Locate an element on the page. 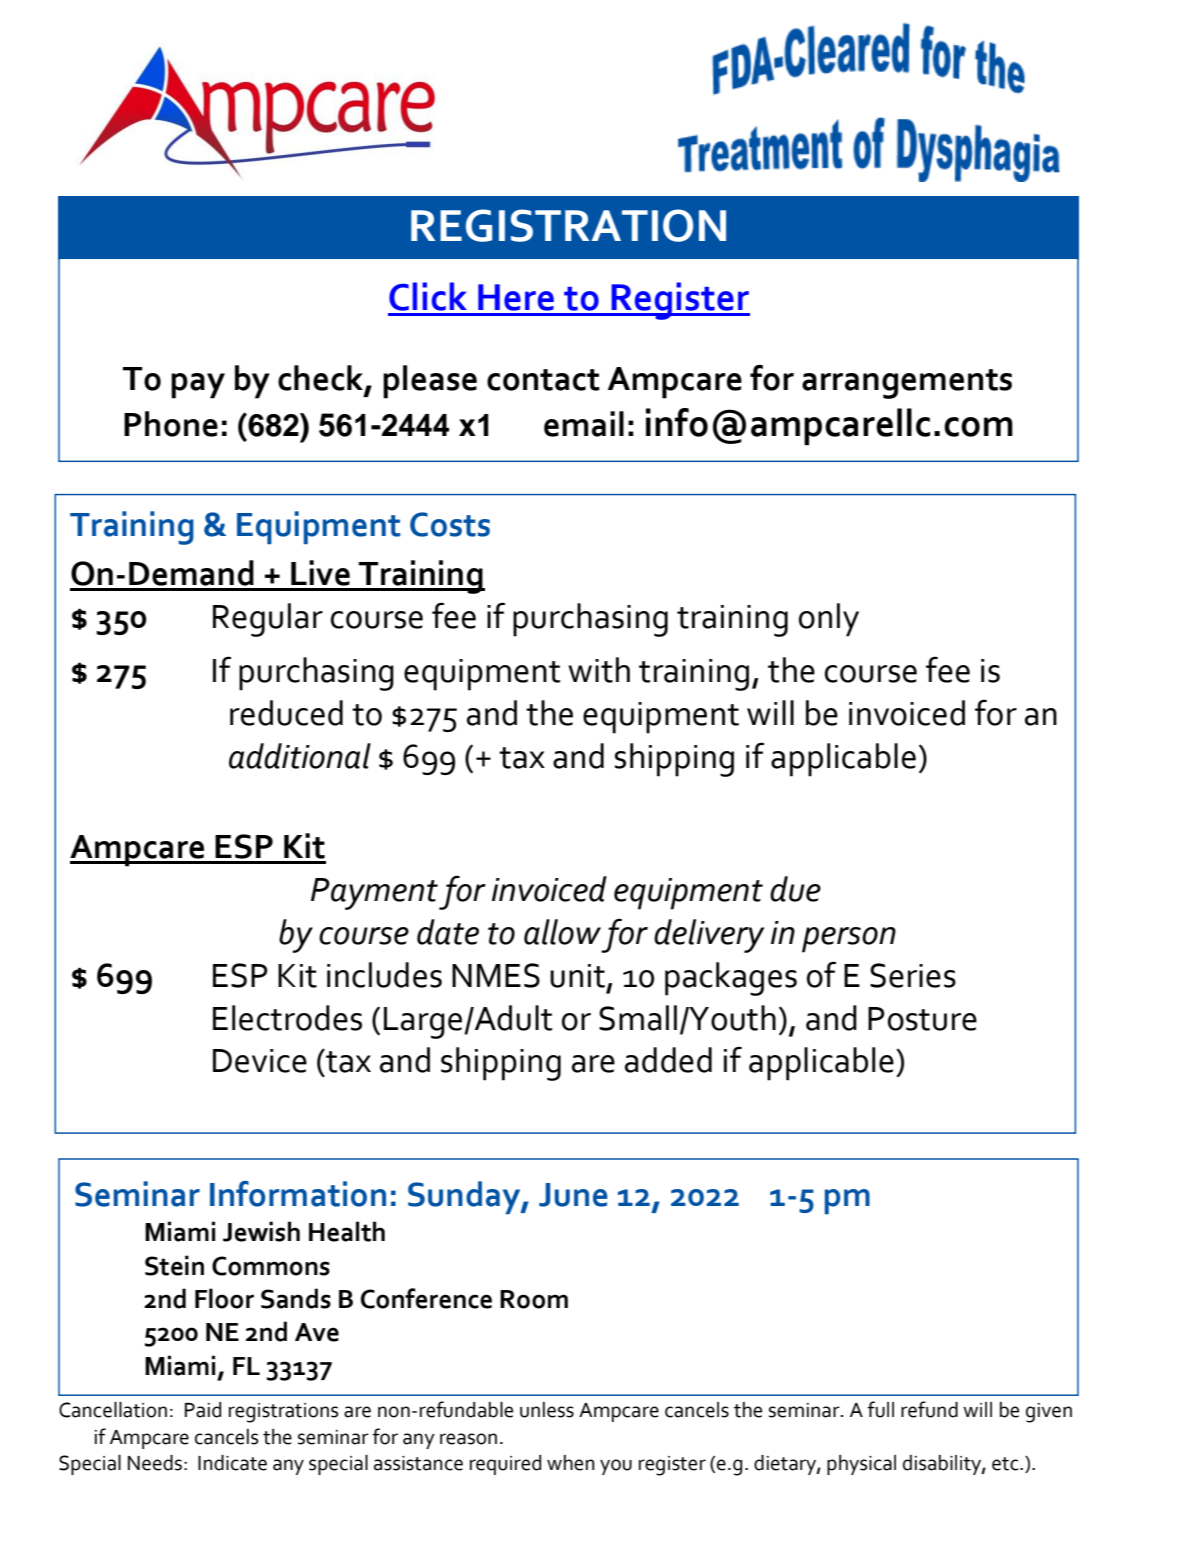  Posture is located at coordinates (922, 1019).
